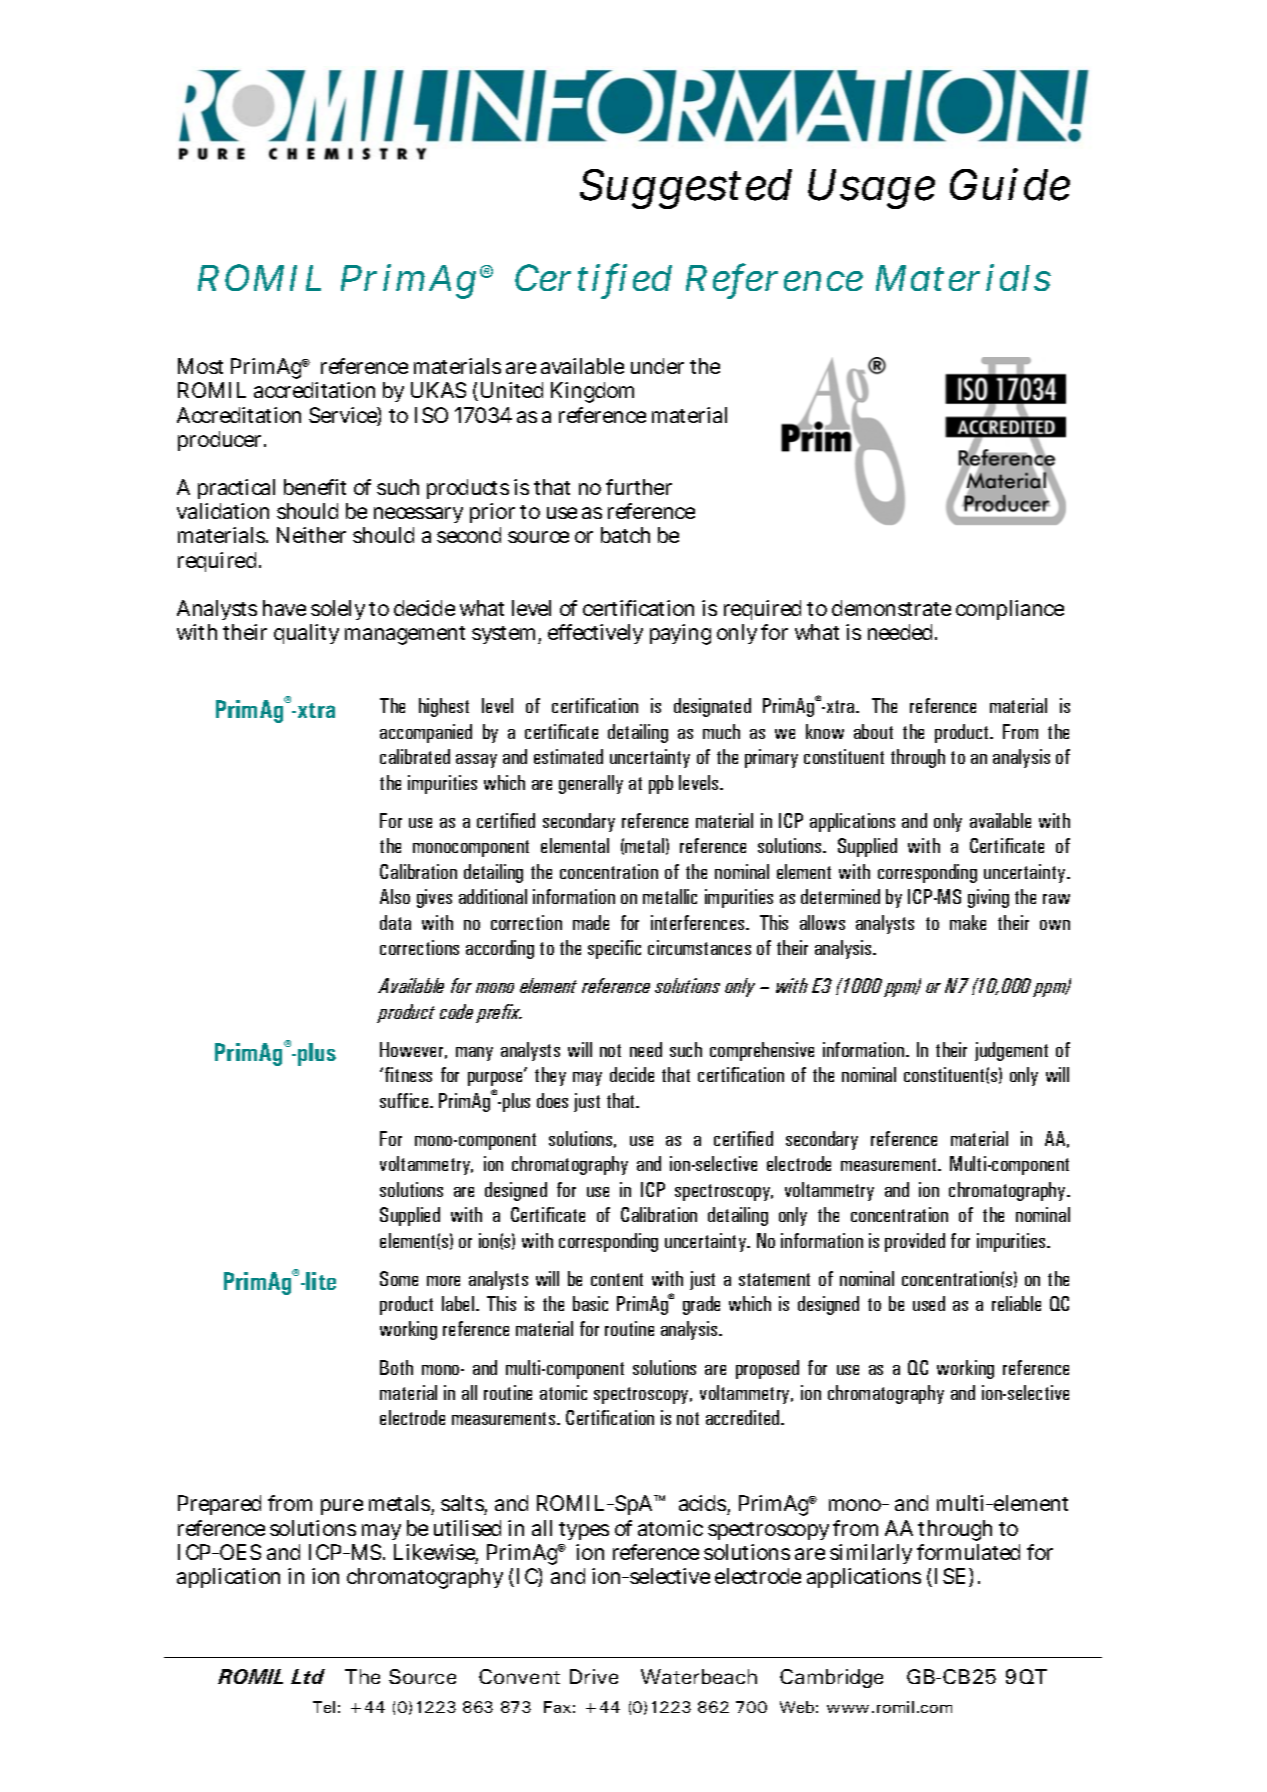 The image size is (1267, 1792). I want to click on Ltd, so click(308, 1676).
